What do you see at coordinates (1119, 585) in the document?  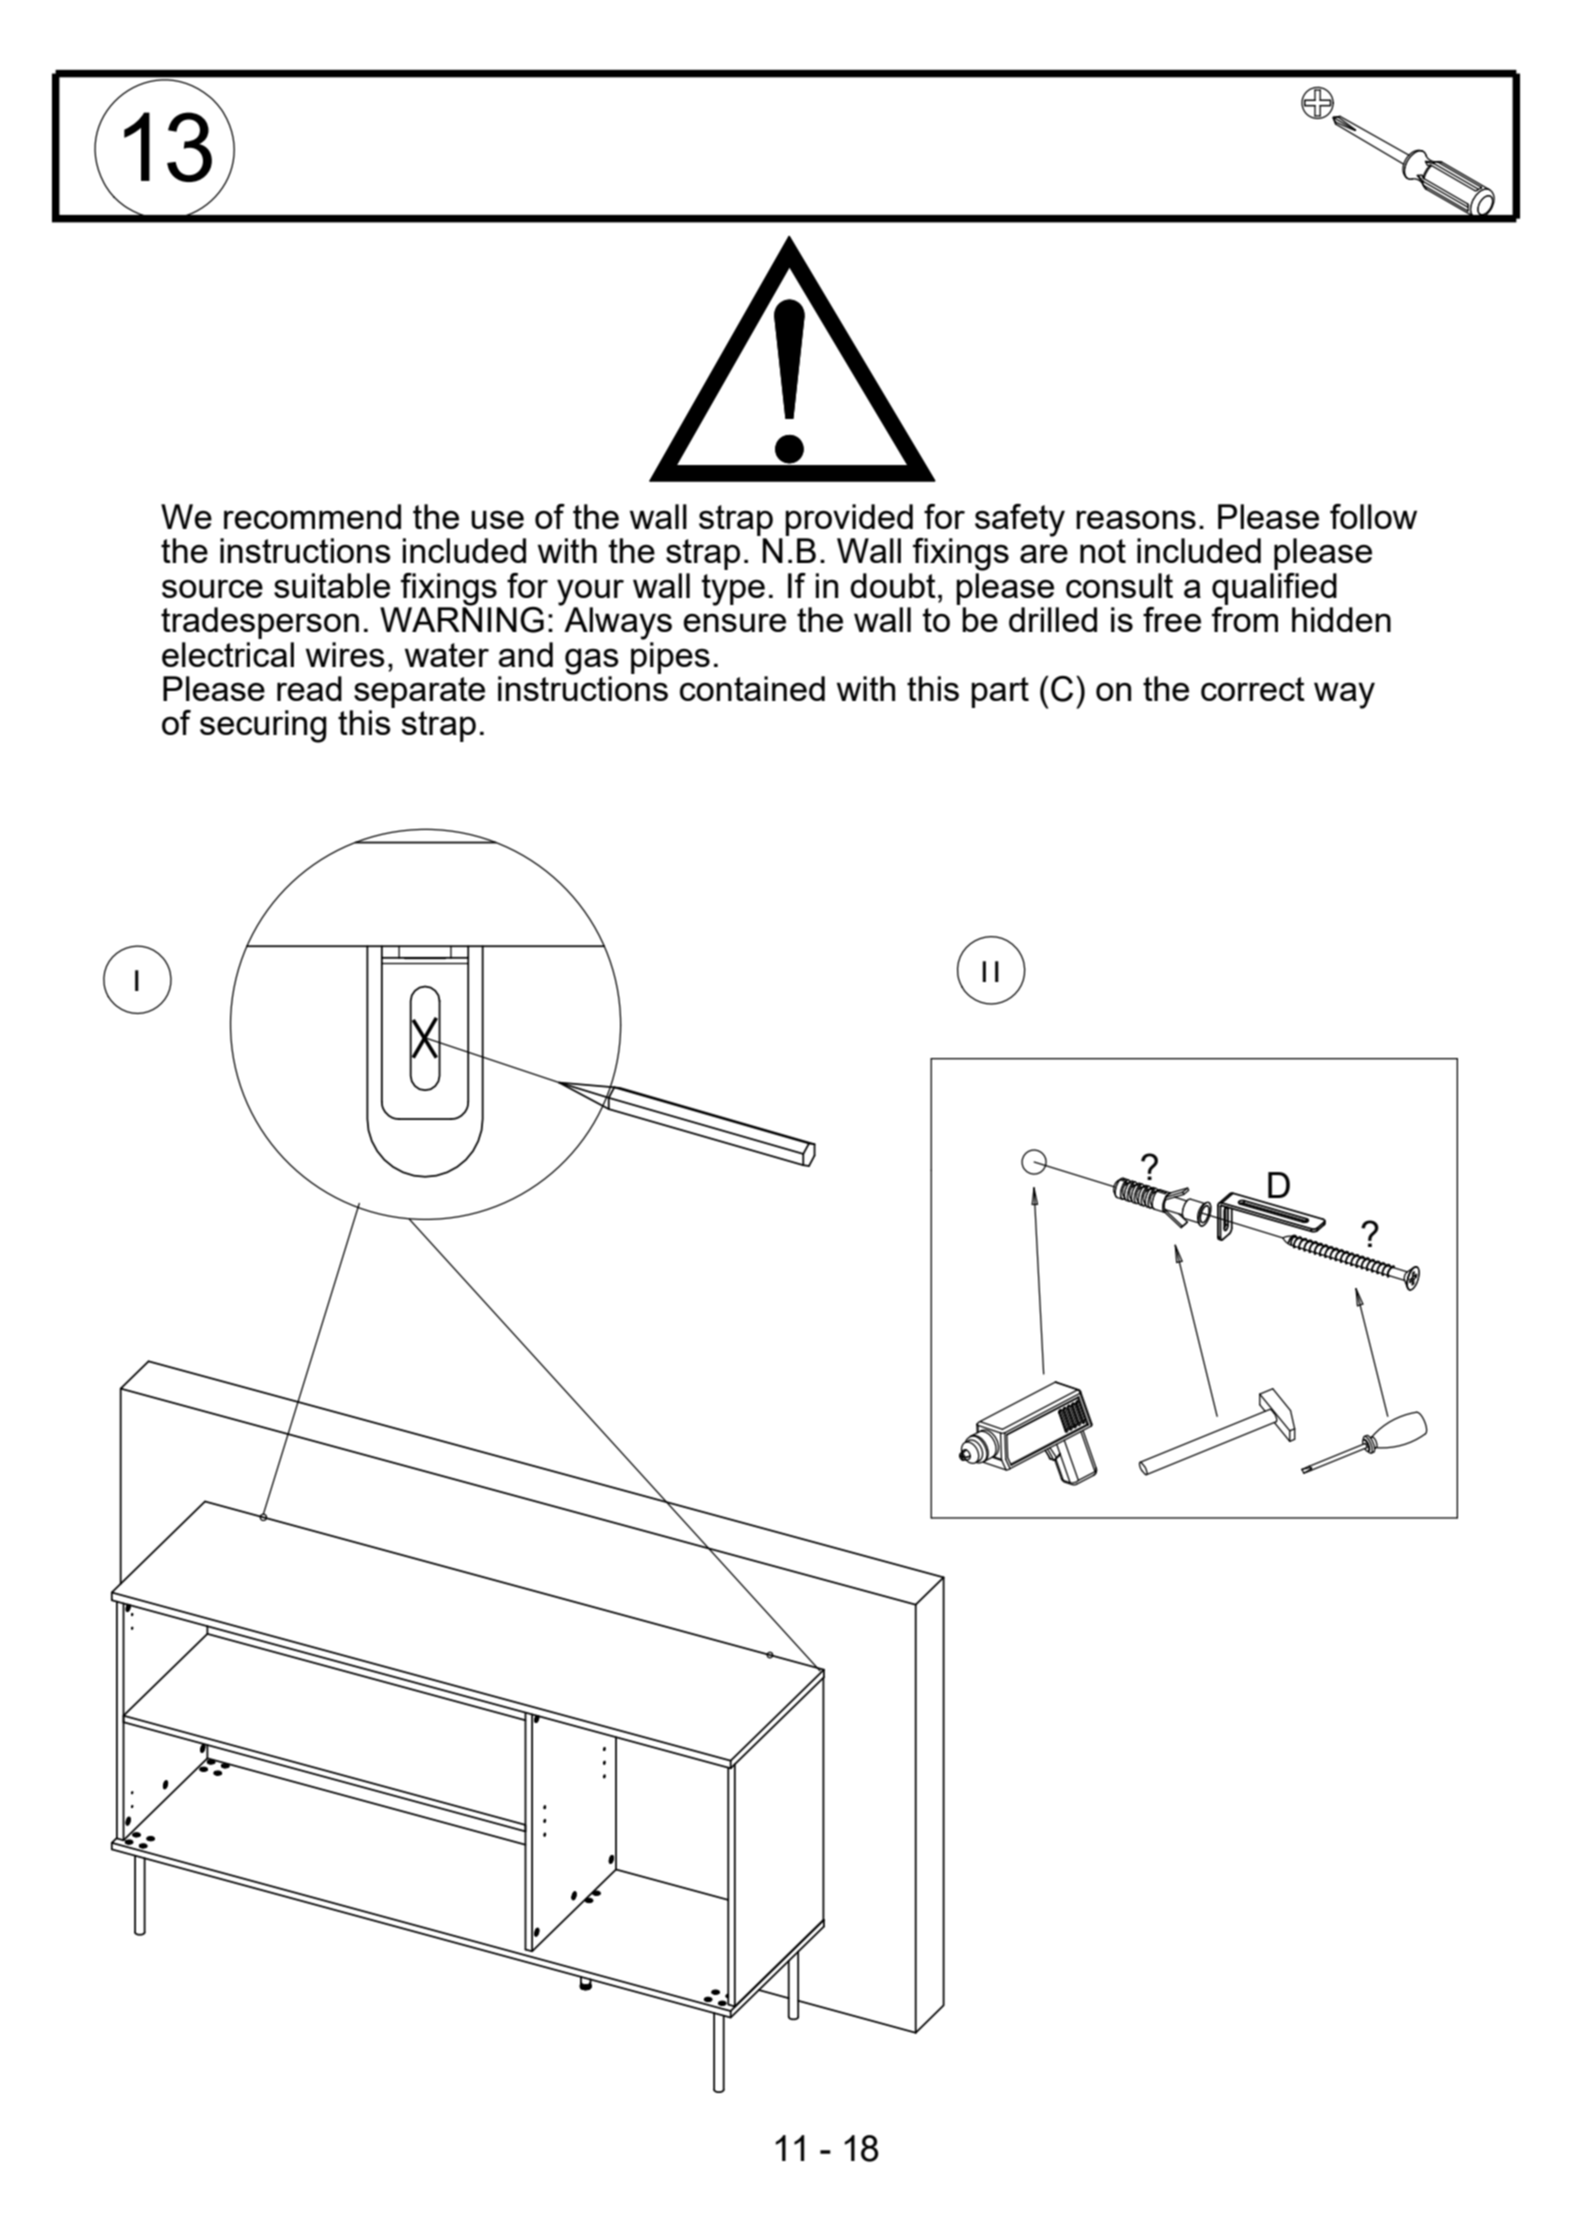 I see `consult` at bounding box center [1119, 585].
